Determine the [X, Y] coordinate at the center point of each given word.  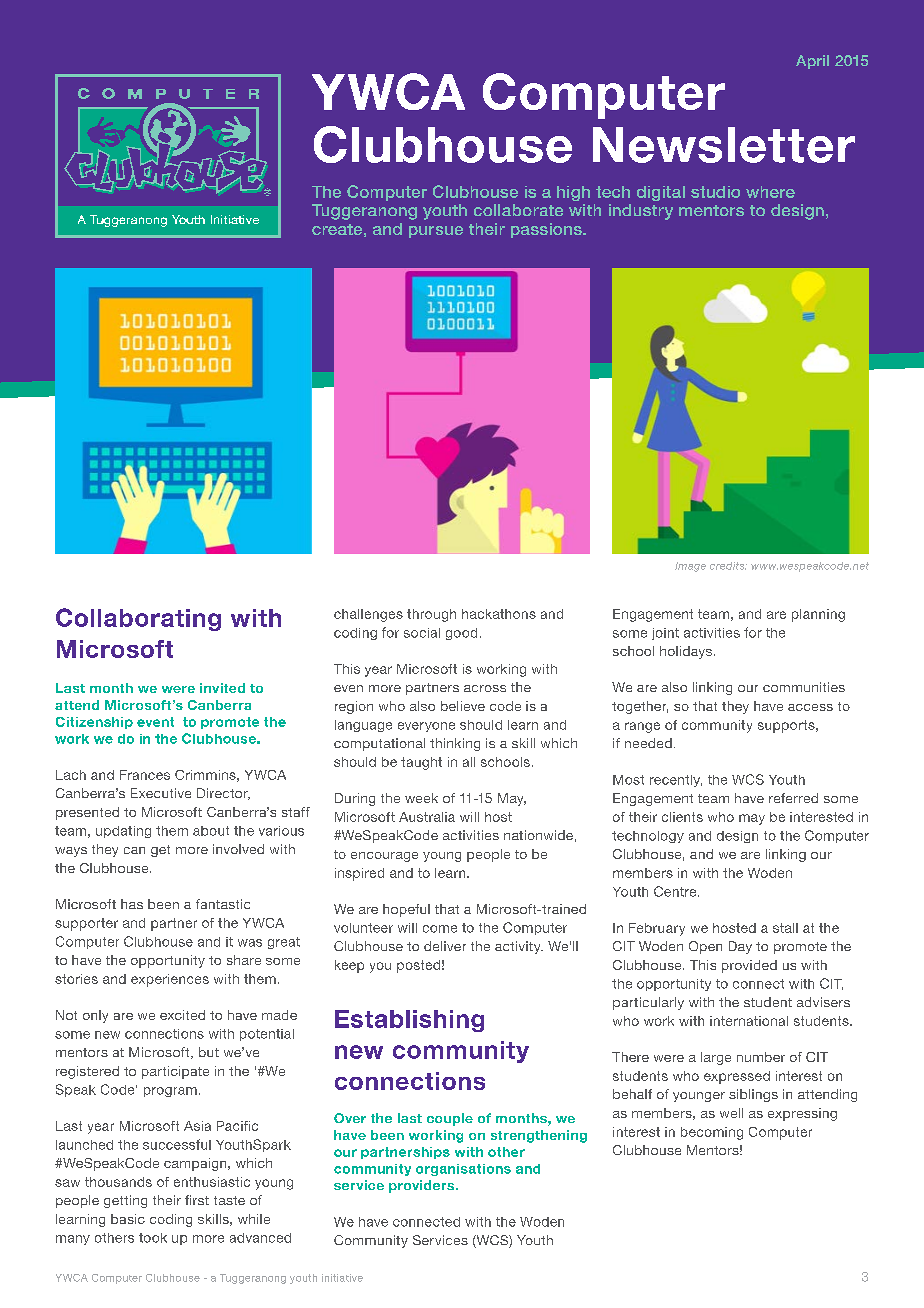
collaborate [518, 210]
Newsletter [724, 145]
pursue [436, 232]
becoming [712, 1133]
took [153, 1238]
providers [421, 1186]
